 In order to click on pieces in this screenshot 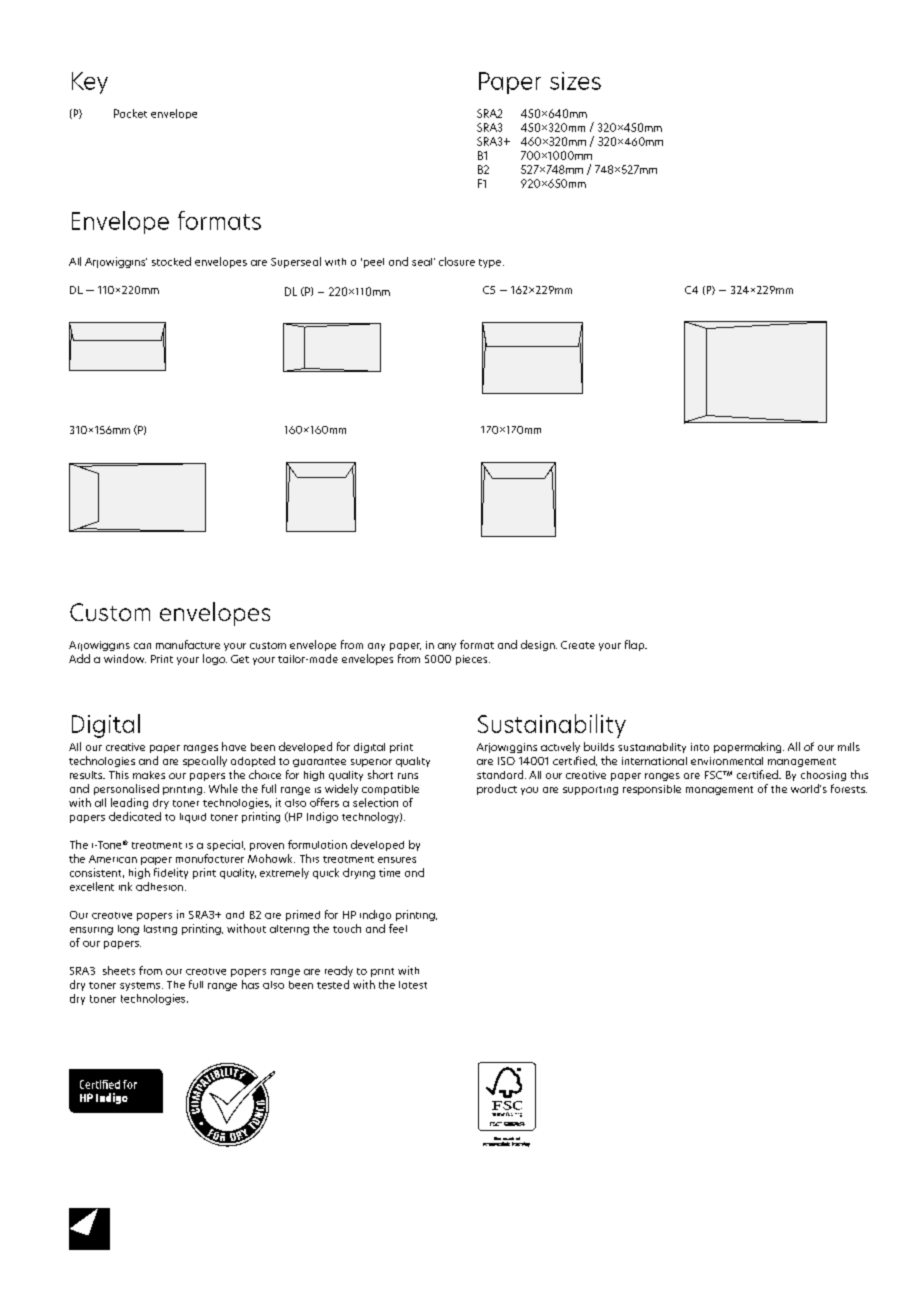, I will do `click(473, 660)`.
